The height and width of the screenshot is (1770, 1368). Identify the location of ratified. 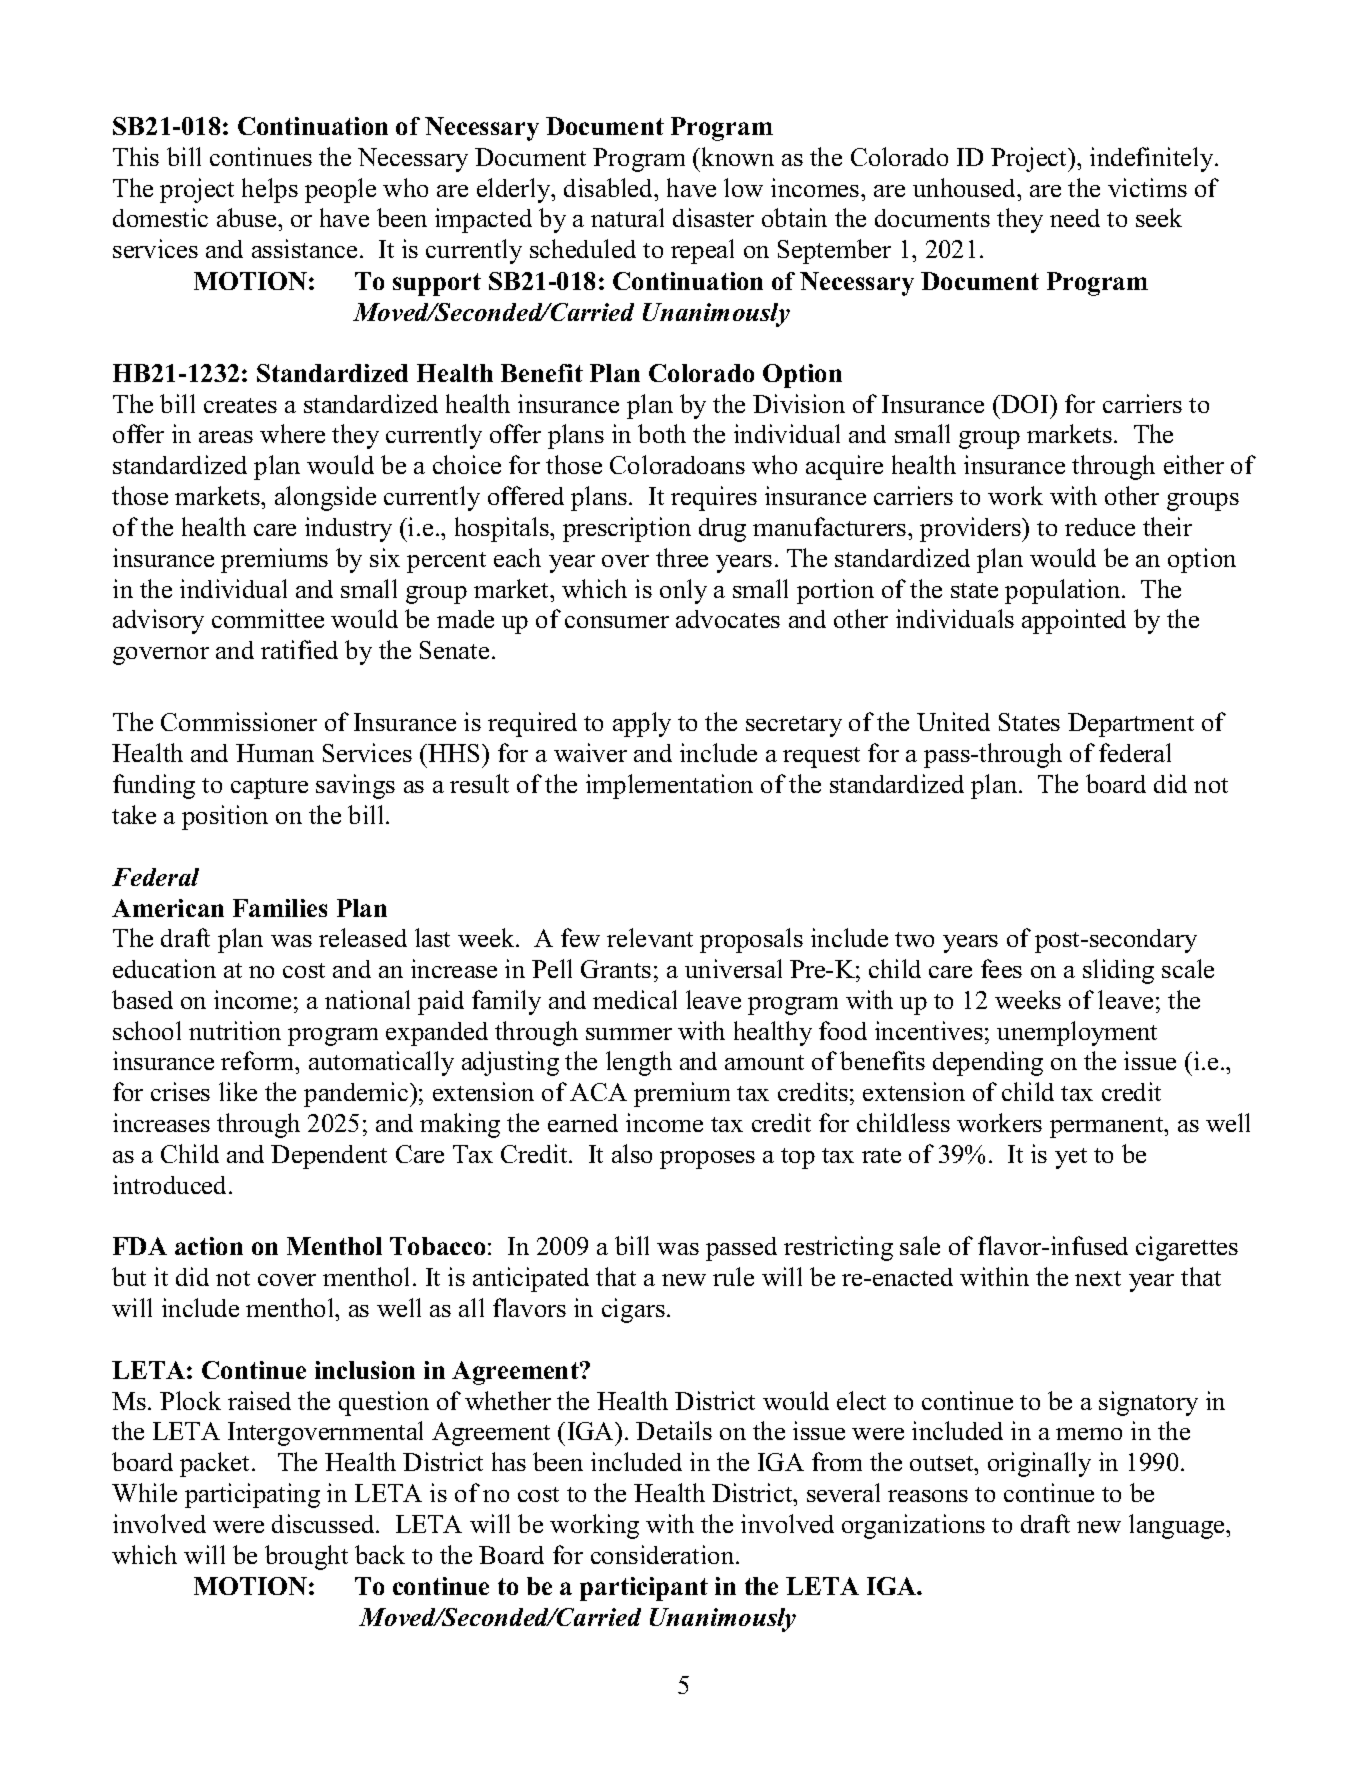
(299, 649).
